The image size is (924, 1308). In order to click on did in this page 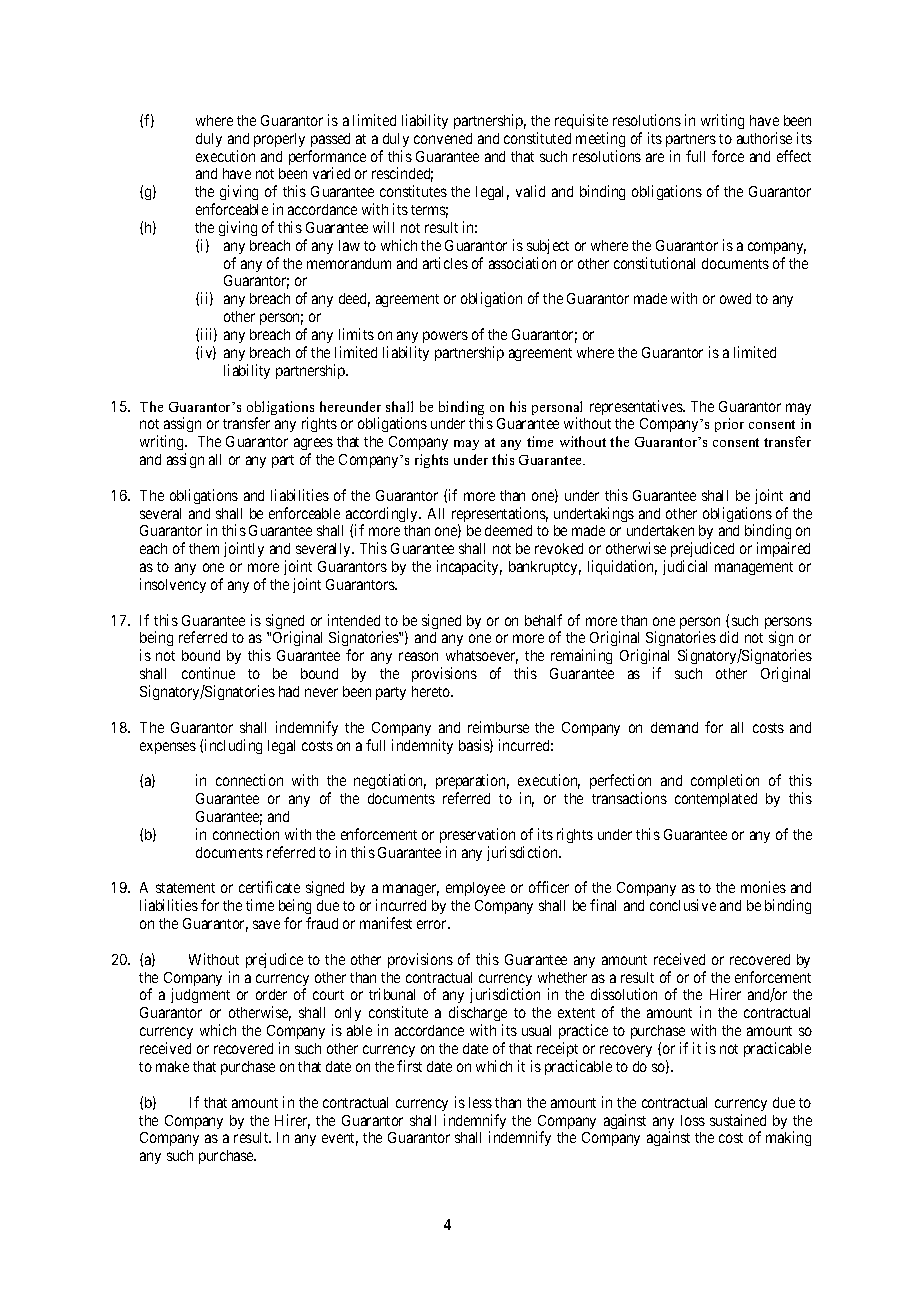, I will do `click(729, 637)`.
